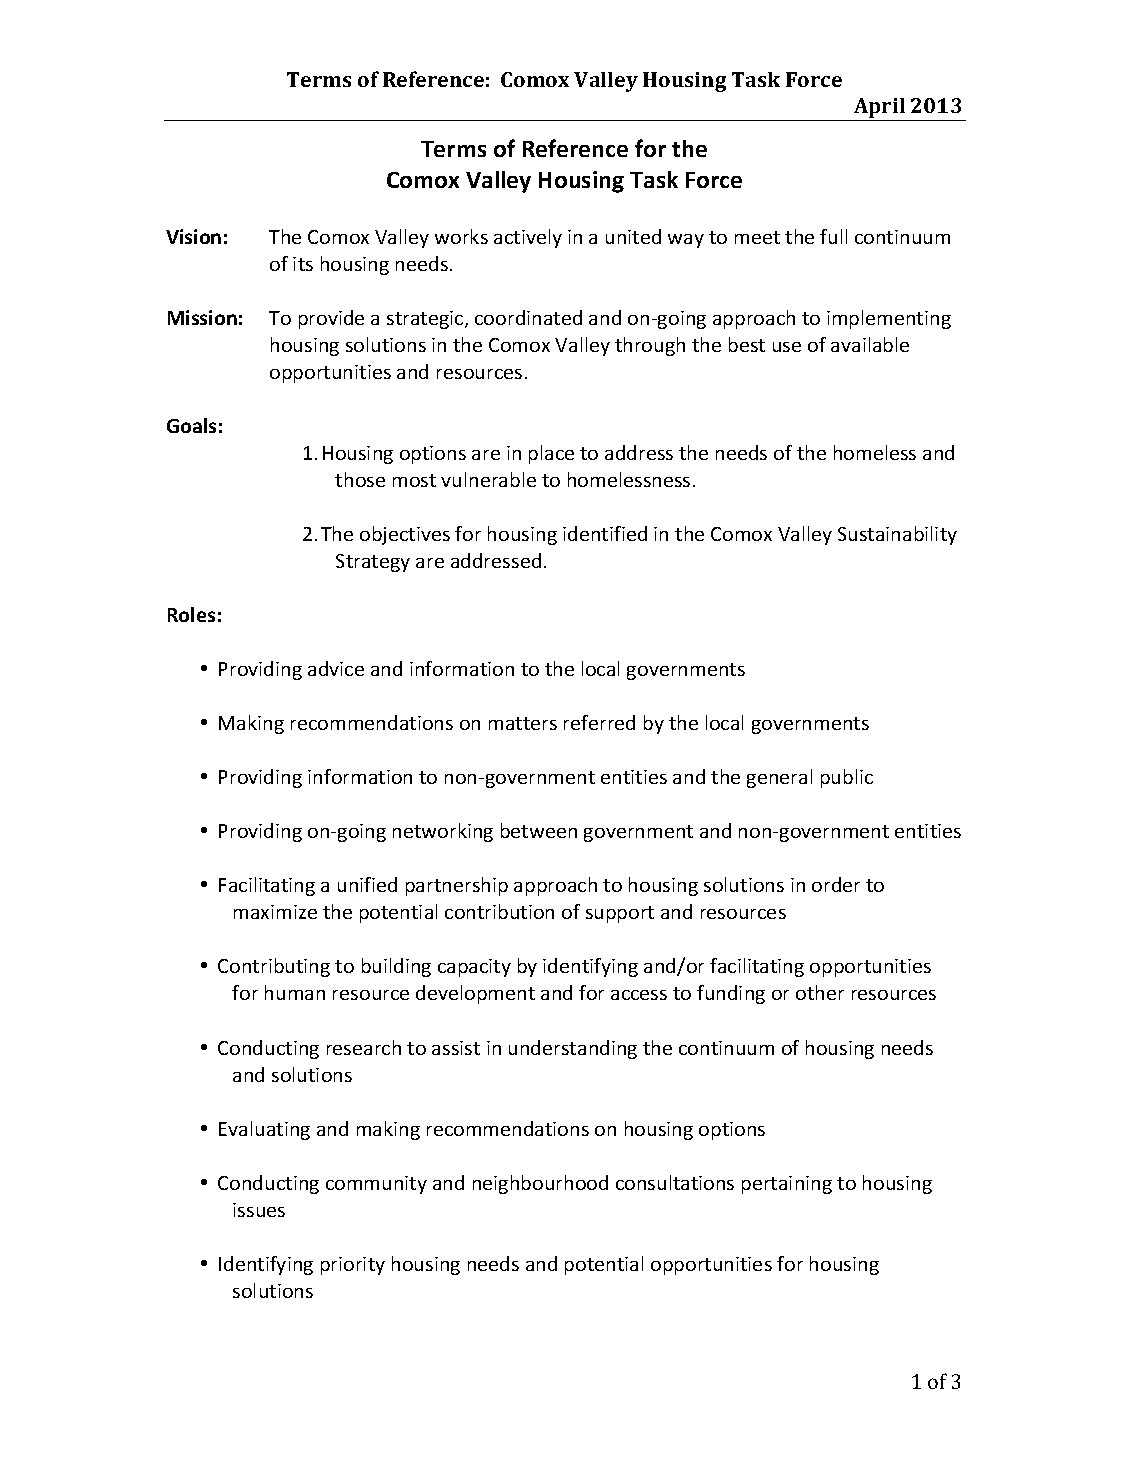  Describe the element at coordinates (336, 668) in the document. I see `advice` at that location.
